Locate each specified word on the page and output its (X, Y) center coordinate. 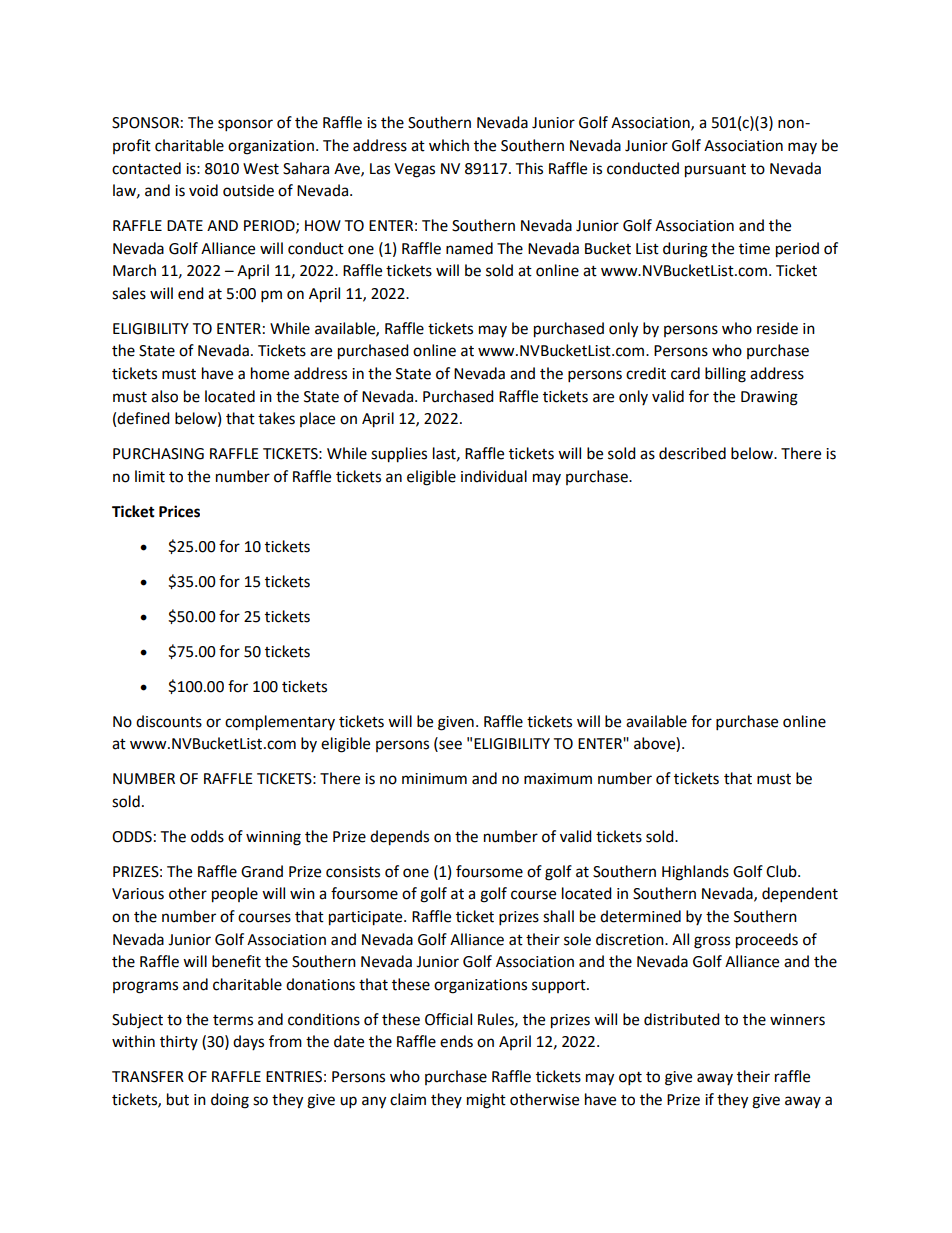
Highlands (695, 873)
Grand (262, 871)
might (486, 1101)
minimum (434, 779)
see (449, 746)
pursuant (715, 171)
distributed (682, 1019)
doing (230, 1101)
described (692, 453)
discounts (169, 721)
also (164, 396)
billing (725, 375)
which (449, 145)
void (203, 190)
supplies (399, 455)
